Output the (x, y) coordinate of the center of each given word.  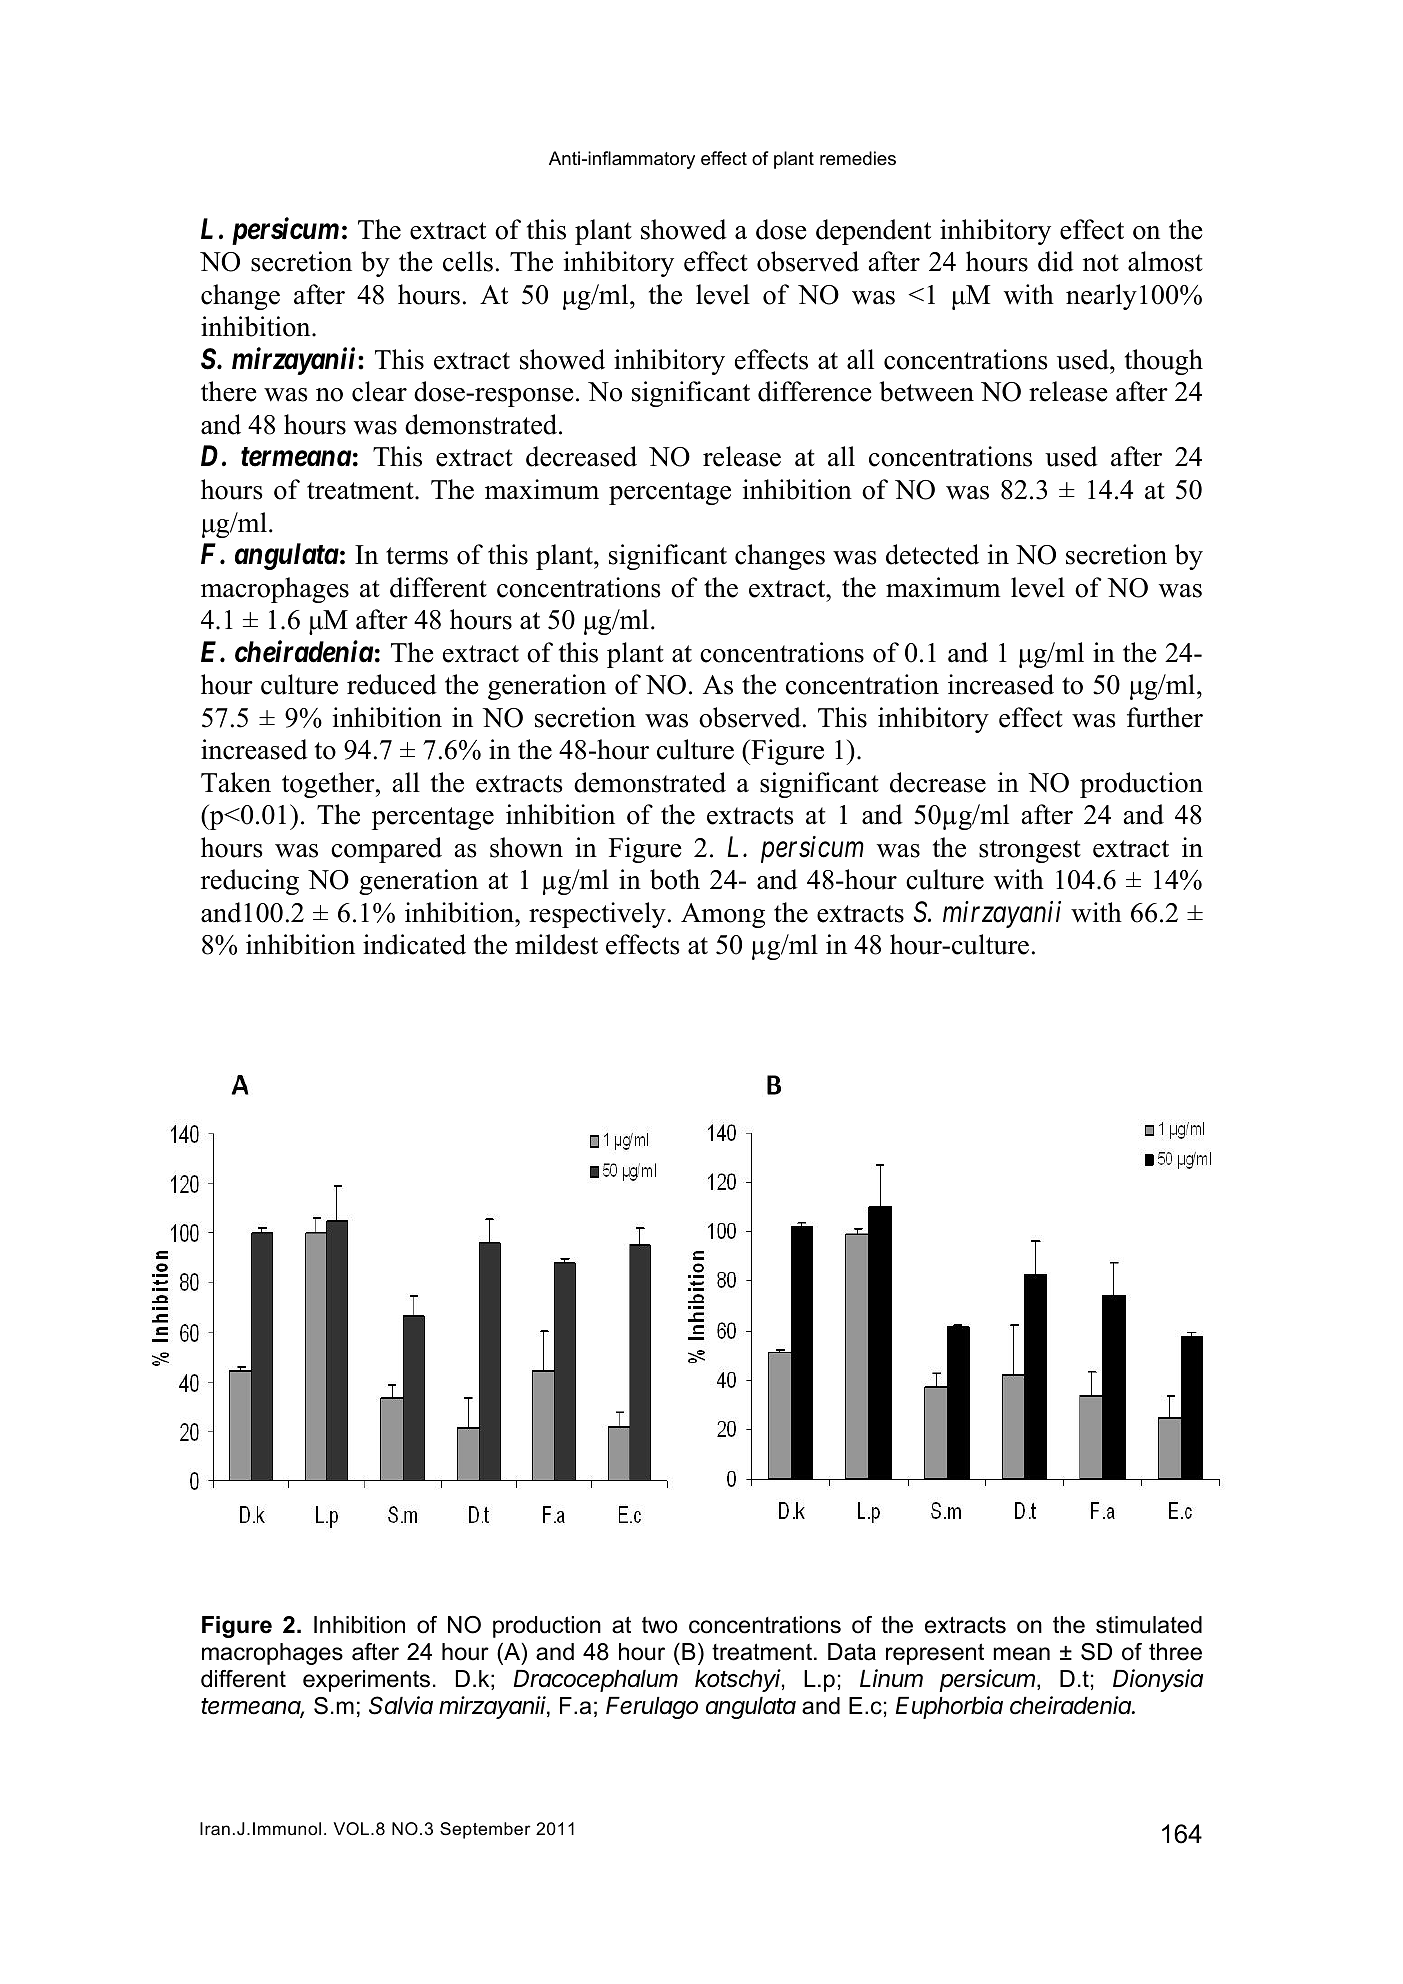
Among (723, 915)
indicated (414, 944)
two (660, 1625)
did (1056, 261)
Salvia (401, 1705)
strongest (1030, 851)
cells (468, 261)
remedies (858, 158)
